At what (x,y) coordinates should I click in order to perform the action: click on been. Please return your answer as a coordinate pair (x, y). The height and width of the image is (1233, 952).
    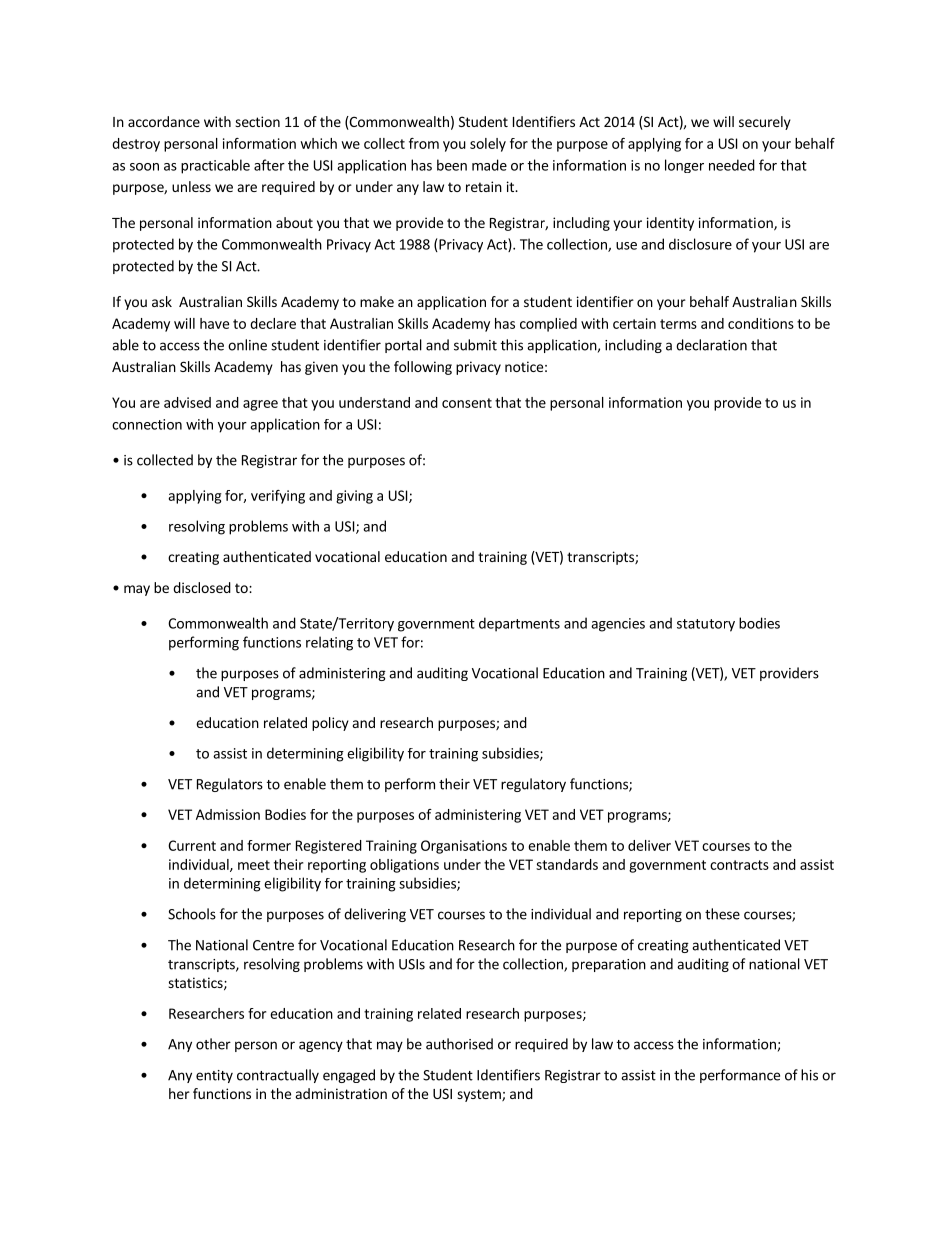
    Looking at the image, I should click on (452, 165).
